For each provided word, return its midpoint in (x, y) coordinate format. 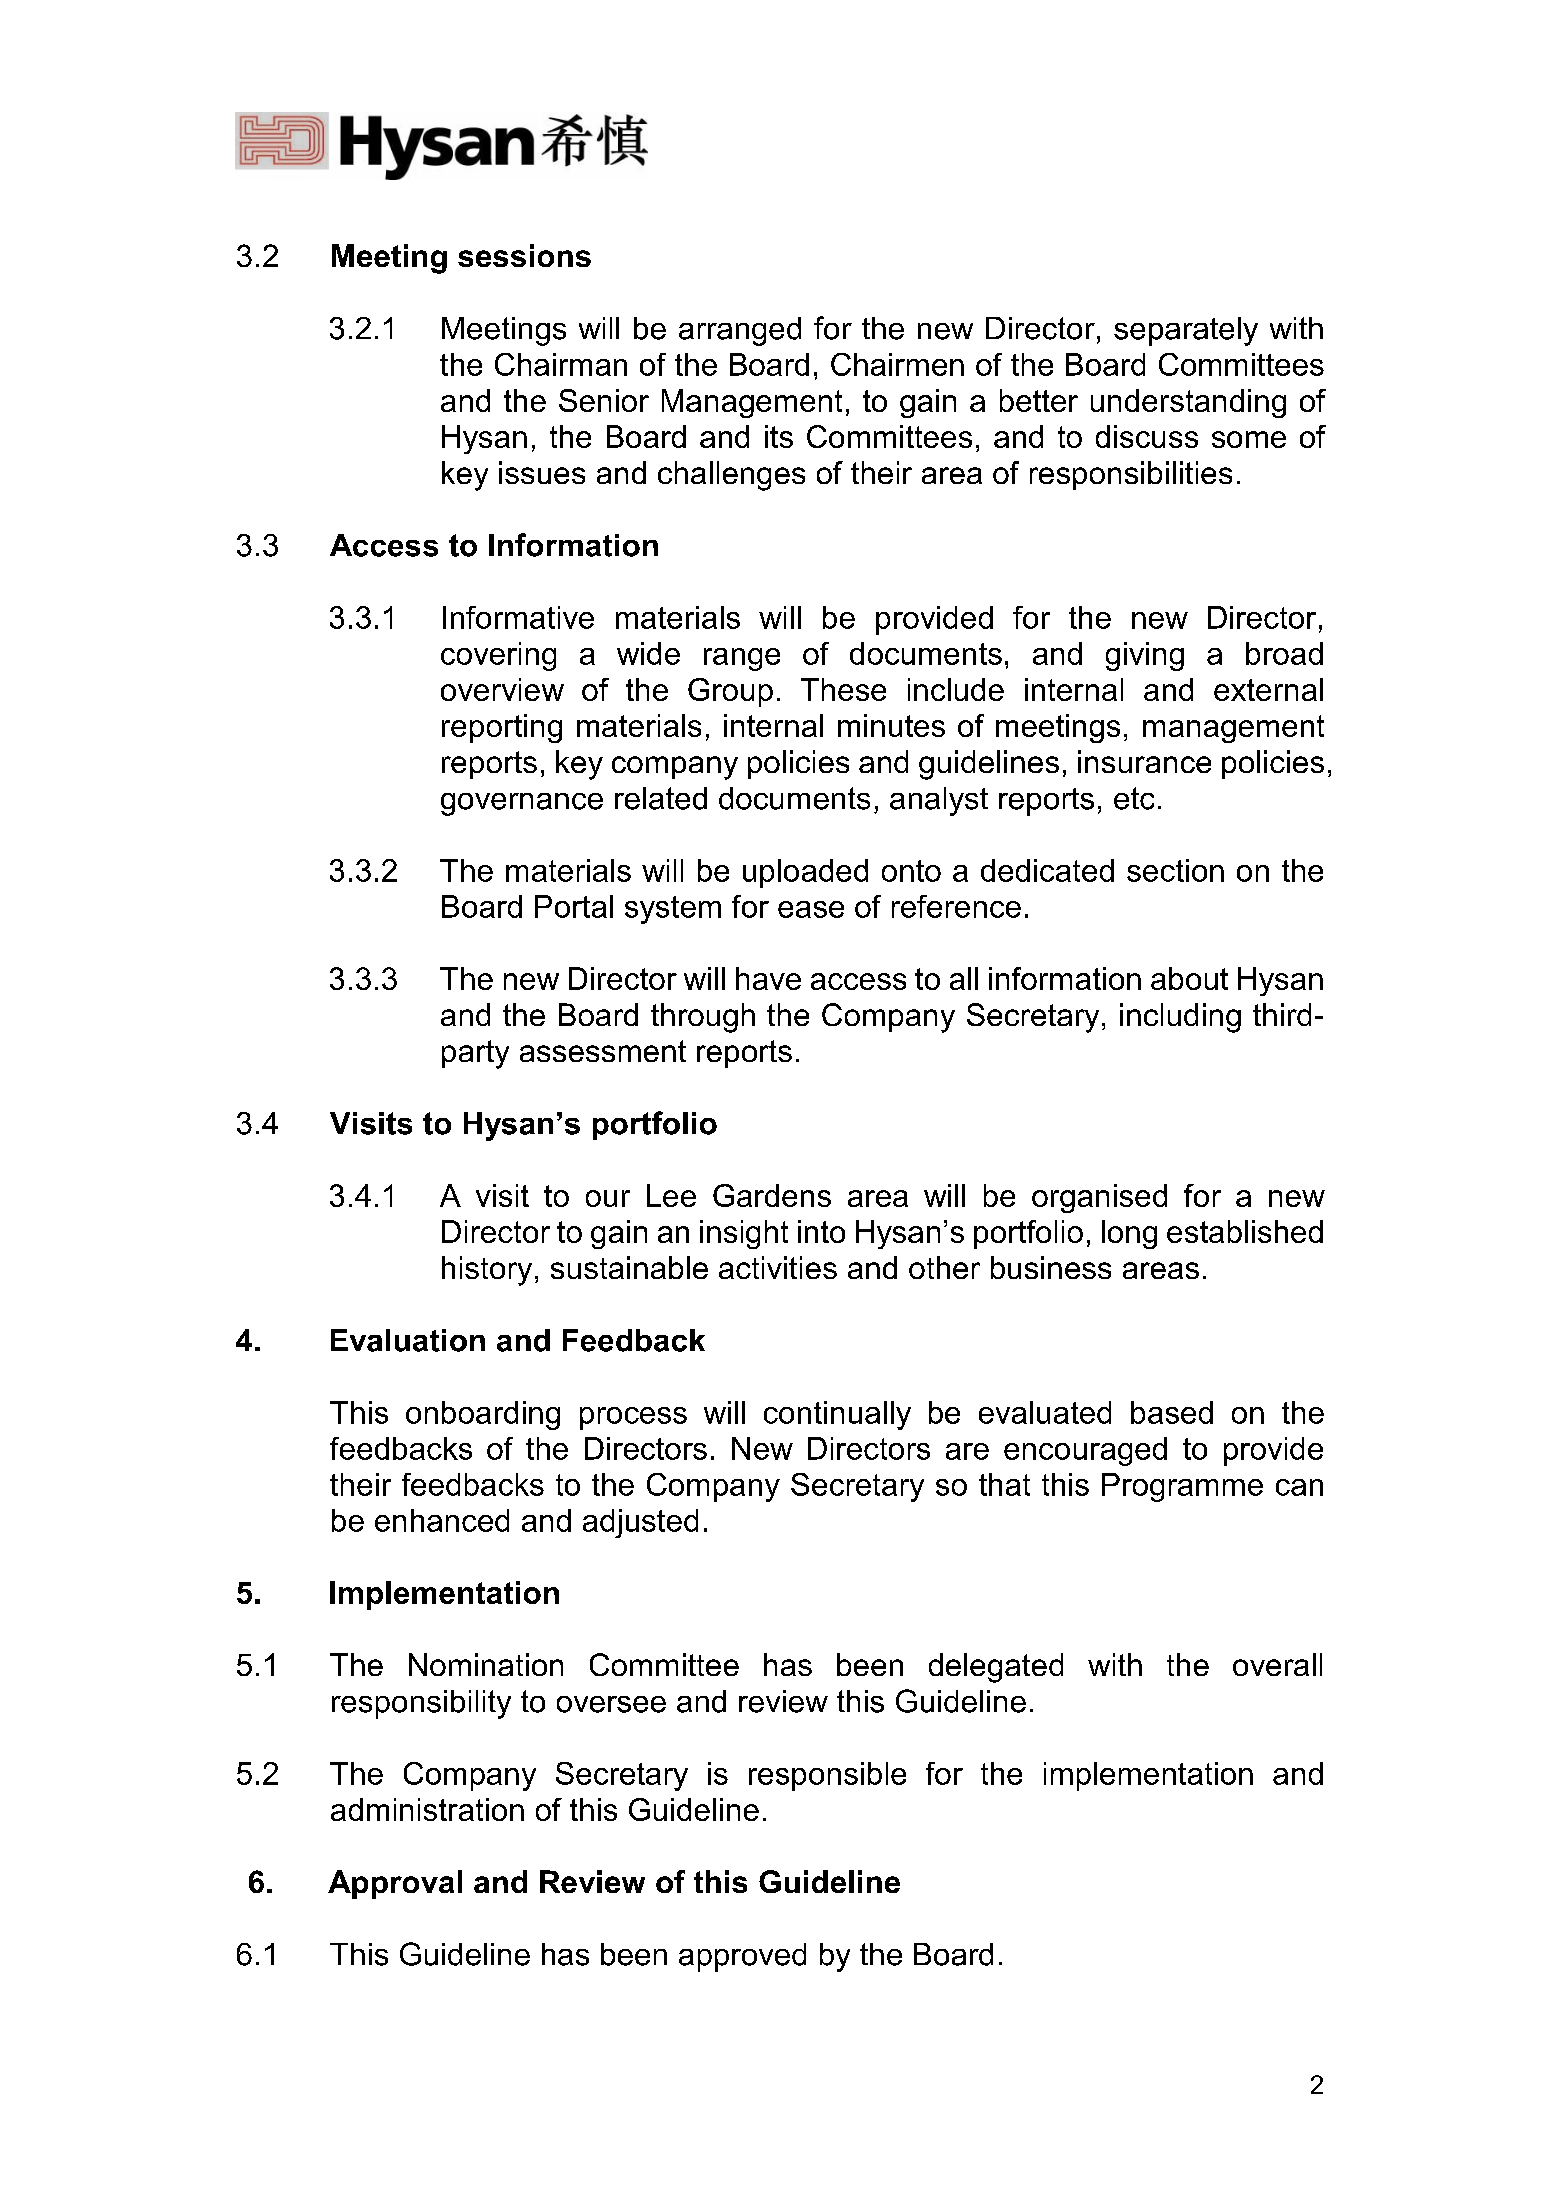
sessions (524, 255)
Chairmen (897, 364)
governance (522, 804)
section (1175, 870)
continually (837, 1415)
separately (1186, 331)
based (1172, 1412)
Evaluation (408, 1340)
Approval (395, 1884)
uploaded (805, 873)
